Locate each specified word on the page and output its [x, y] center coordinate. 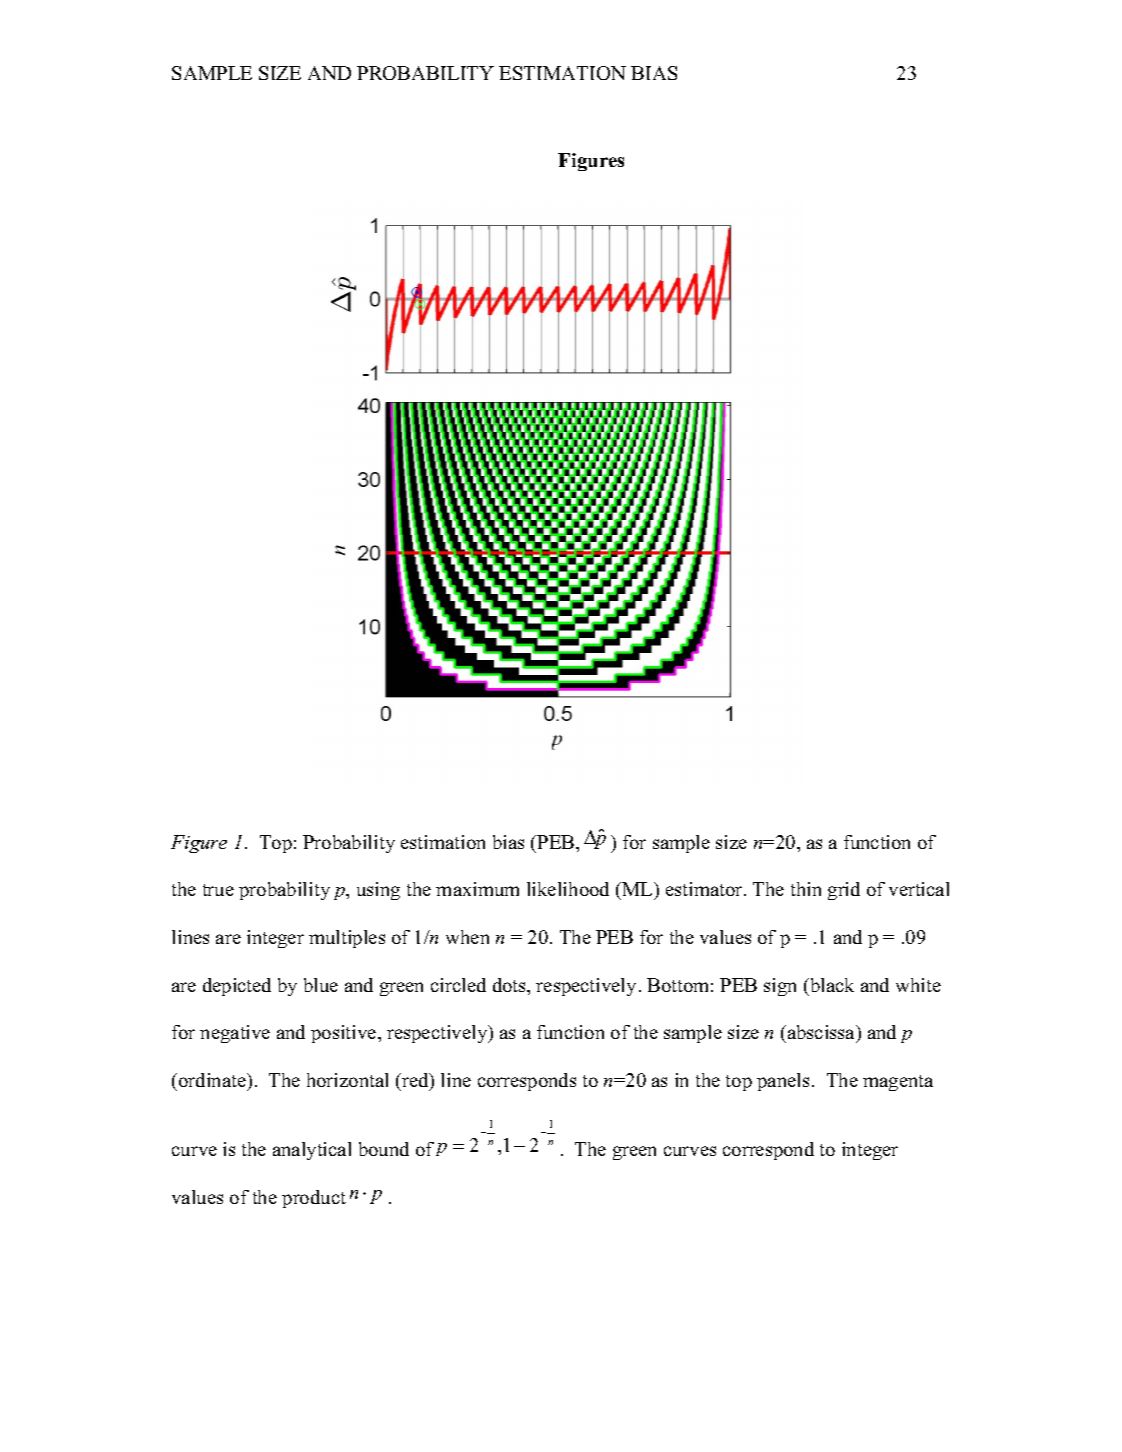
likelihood [568, 889]
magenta [898, 1083]
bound [384, 1149]
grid [844, 891]
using [378, 891]
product [314, 1199]
